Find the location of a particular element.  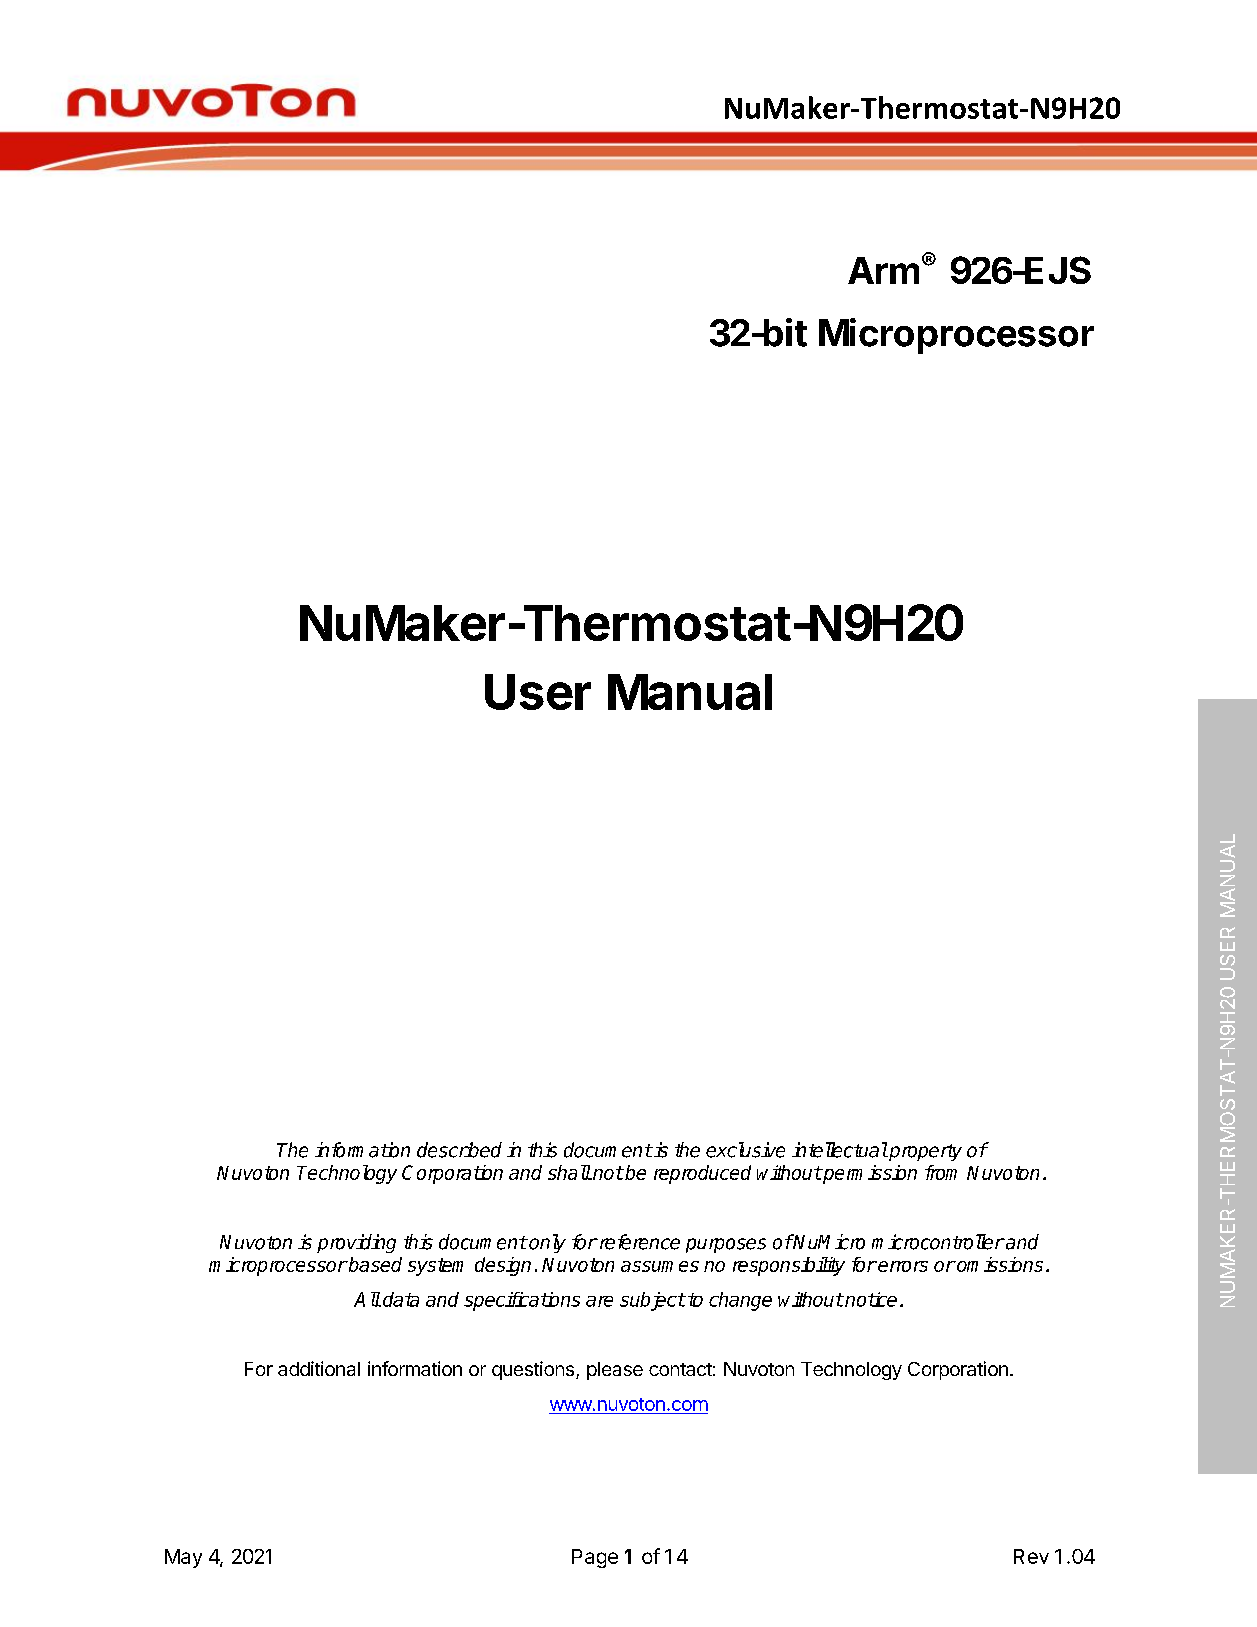

notice is located at coordinates (870, 1299).
